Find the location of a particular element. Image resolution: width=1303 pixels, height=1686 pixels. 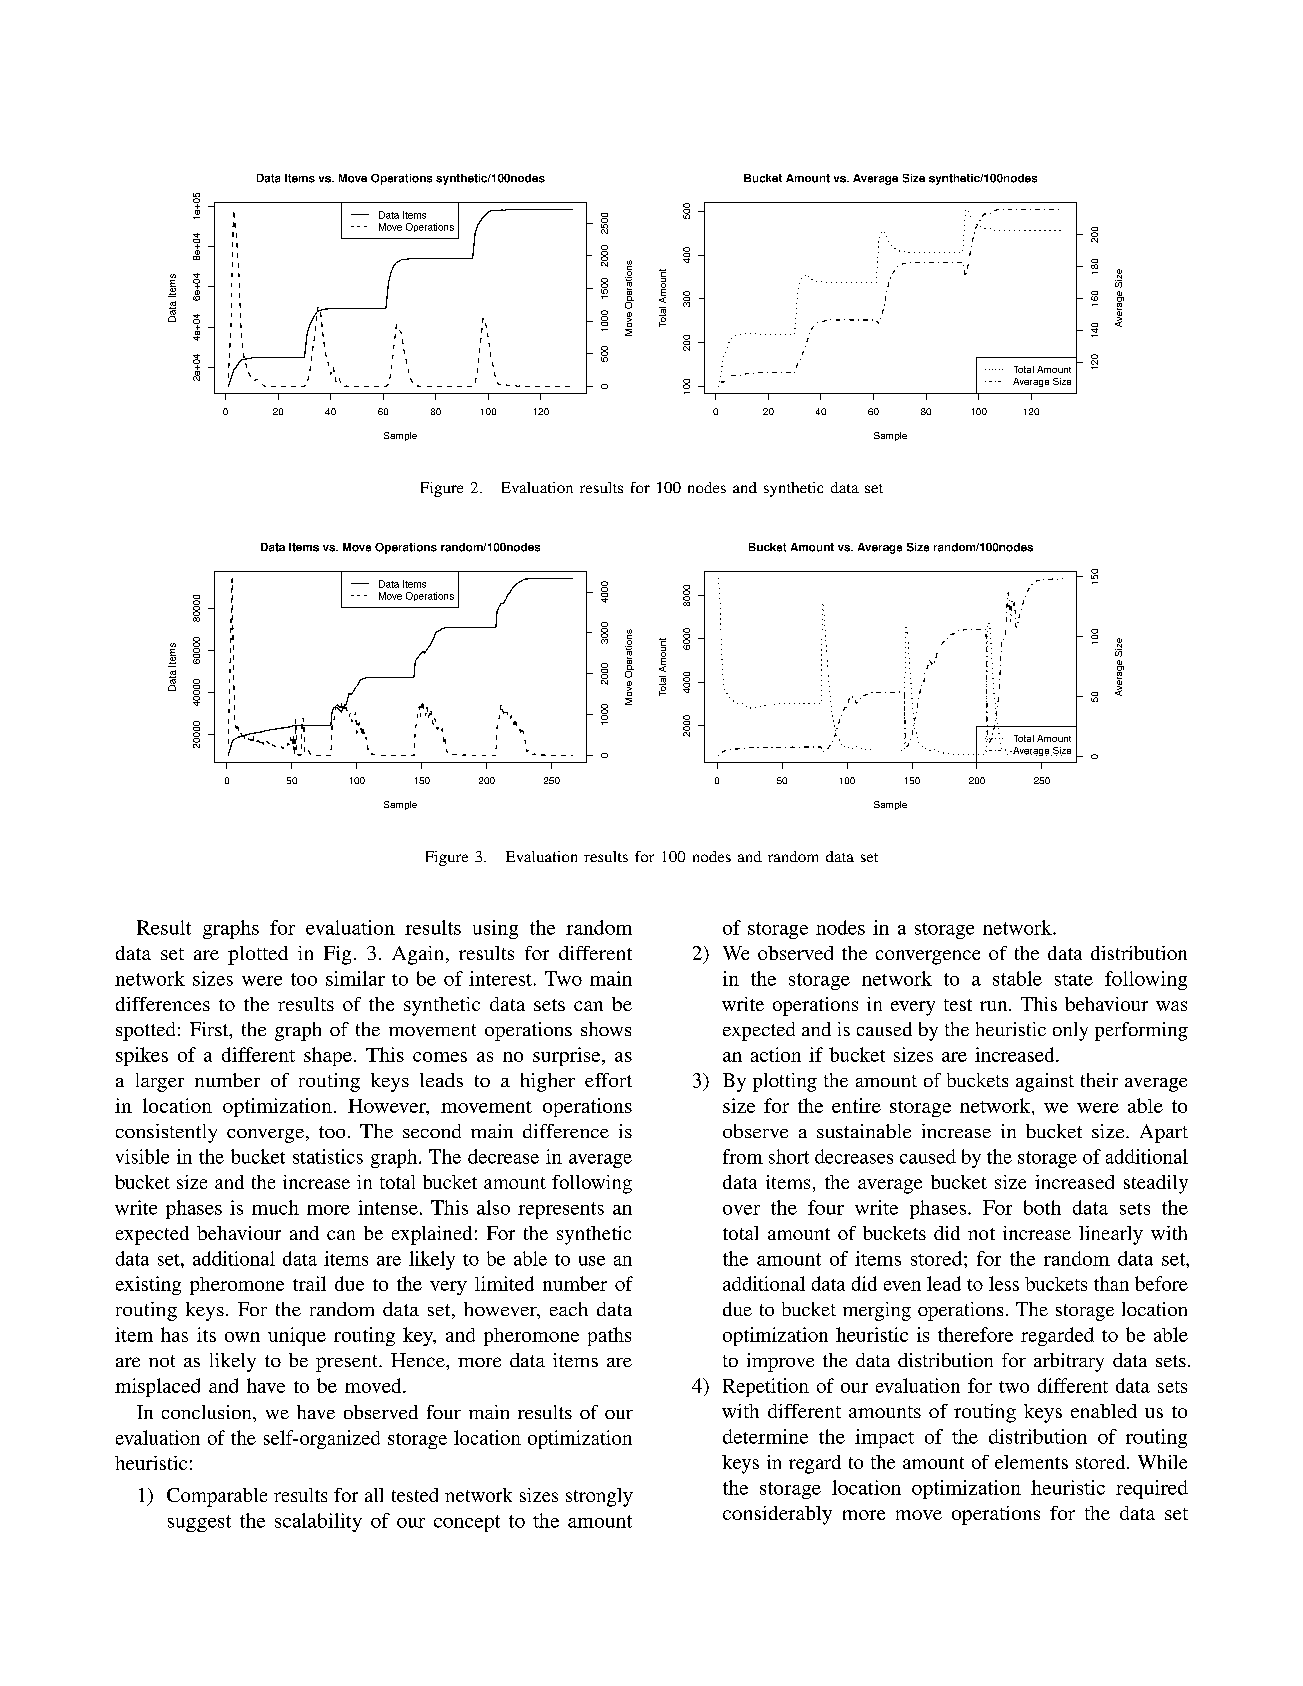

strongly is located at coordinates (599, 1497).
